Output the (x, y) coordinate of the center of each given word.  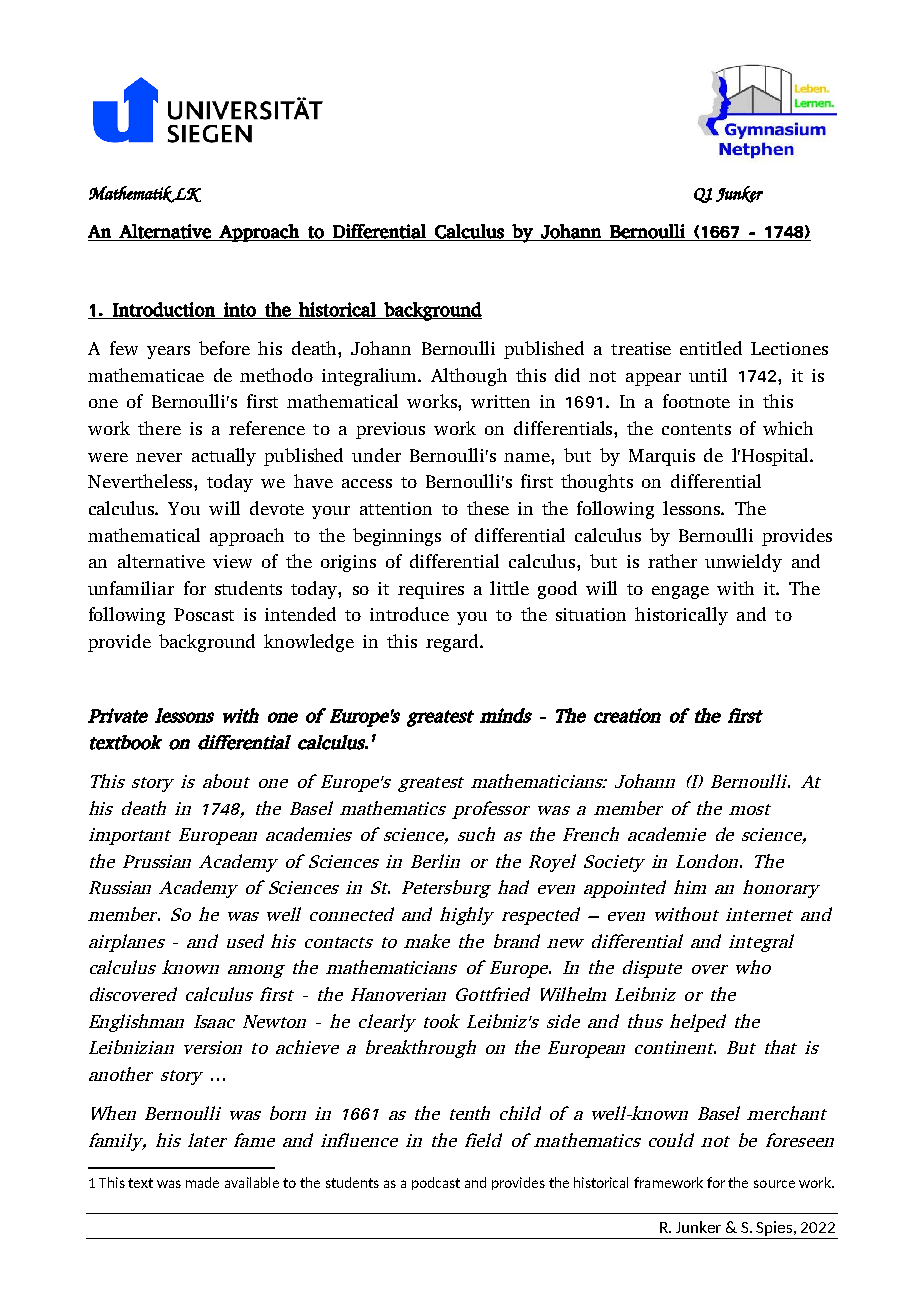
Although (469, 377)
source (774, 1184)
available (252, 1182)
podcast (436, 1183)
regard (453, 643)
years (168, 352)
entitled (711, 348)
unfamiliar (131, 588)
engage (680, 592)
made (202, 1182)
